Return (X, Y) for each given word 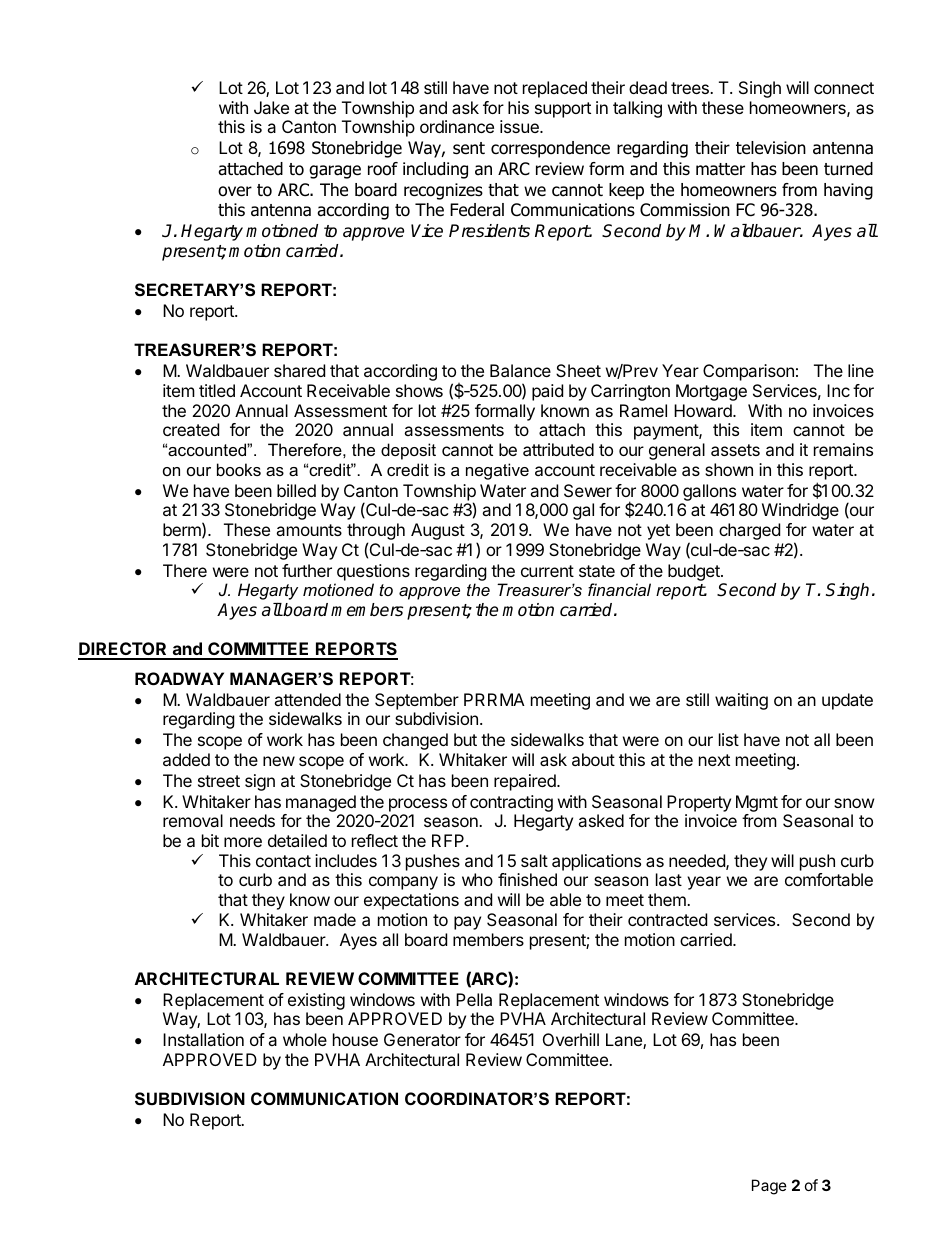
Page (769, 1187)
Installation (203, 1039)
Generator (422, 1039)
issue (520, 126)
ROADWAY (179, 678)
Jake (271, 107)
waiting (741, 701)
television (771, 148)
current (547, 571)
